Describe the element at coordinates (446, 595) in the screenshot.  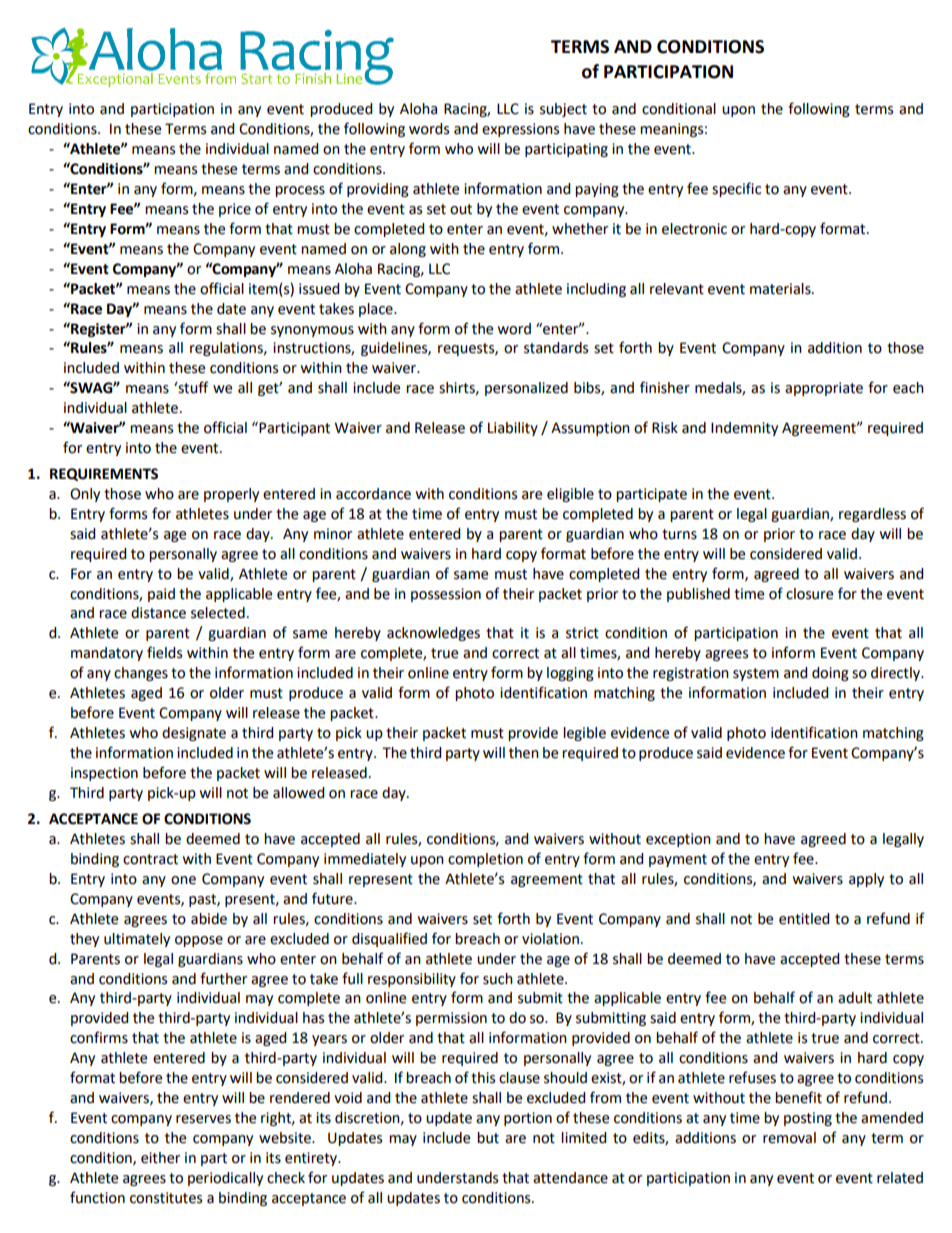
I see `possession` at that location.
